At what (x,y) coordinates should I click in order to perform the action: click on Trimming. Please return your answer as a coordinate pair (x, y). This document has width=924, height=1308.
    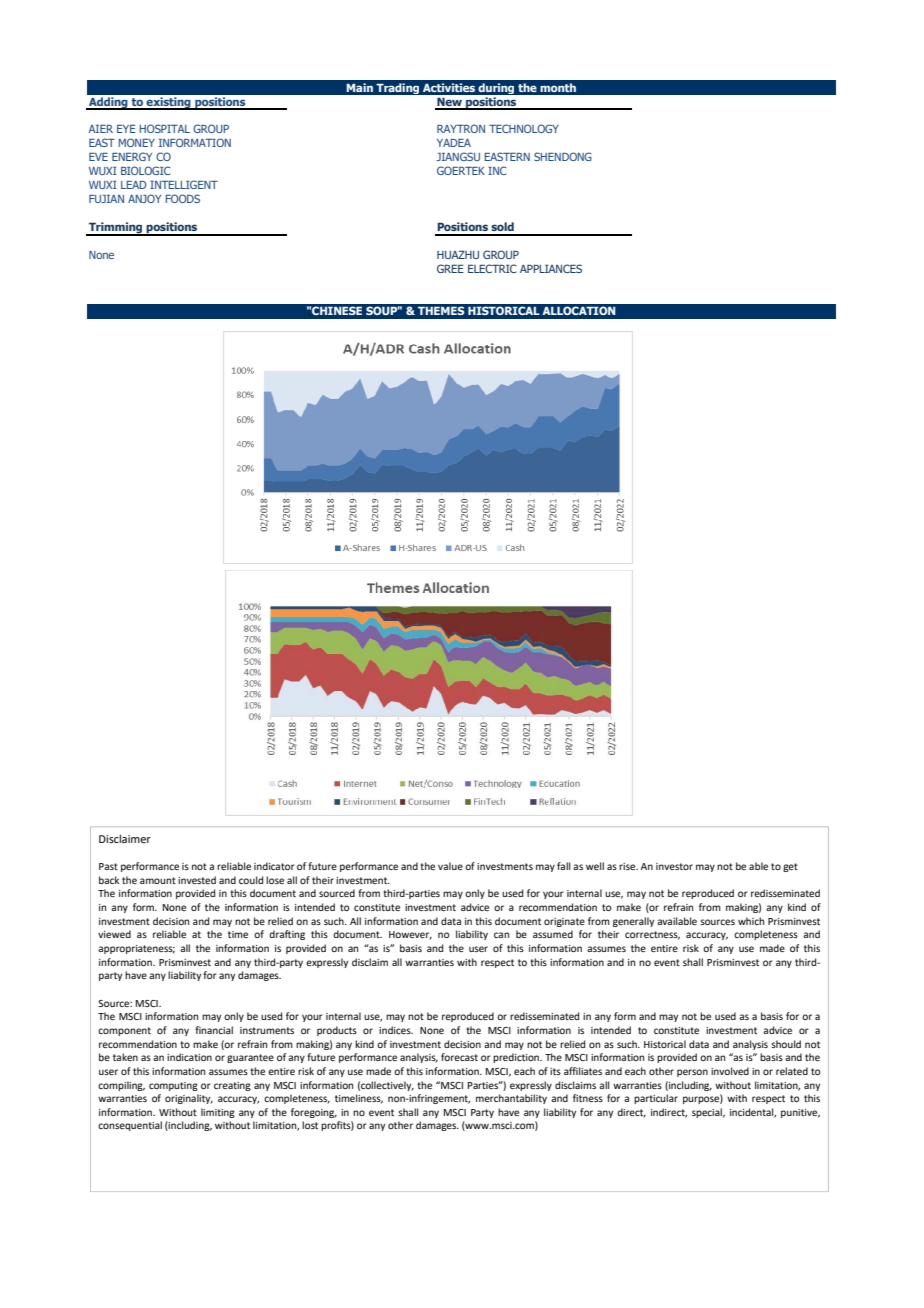
    Looking at the image, I should click on (116, 229).
